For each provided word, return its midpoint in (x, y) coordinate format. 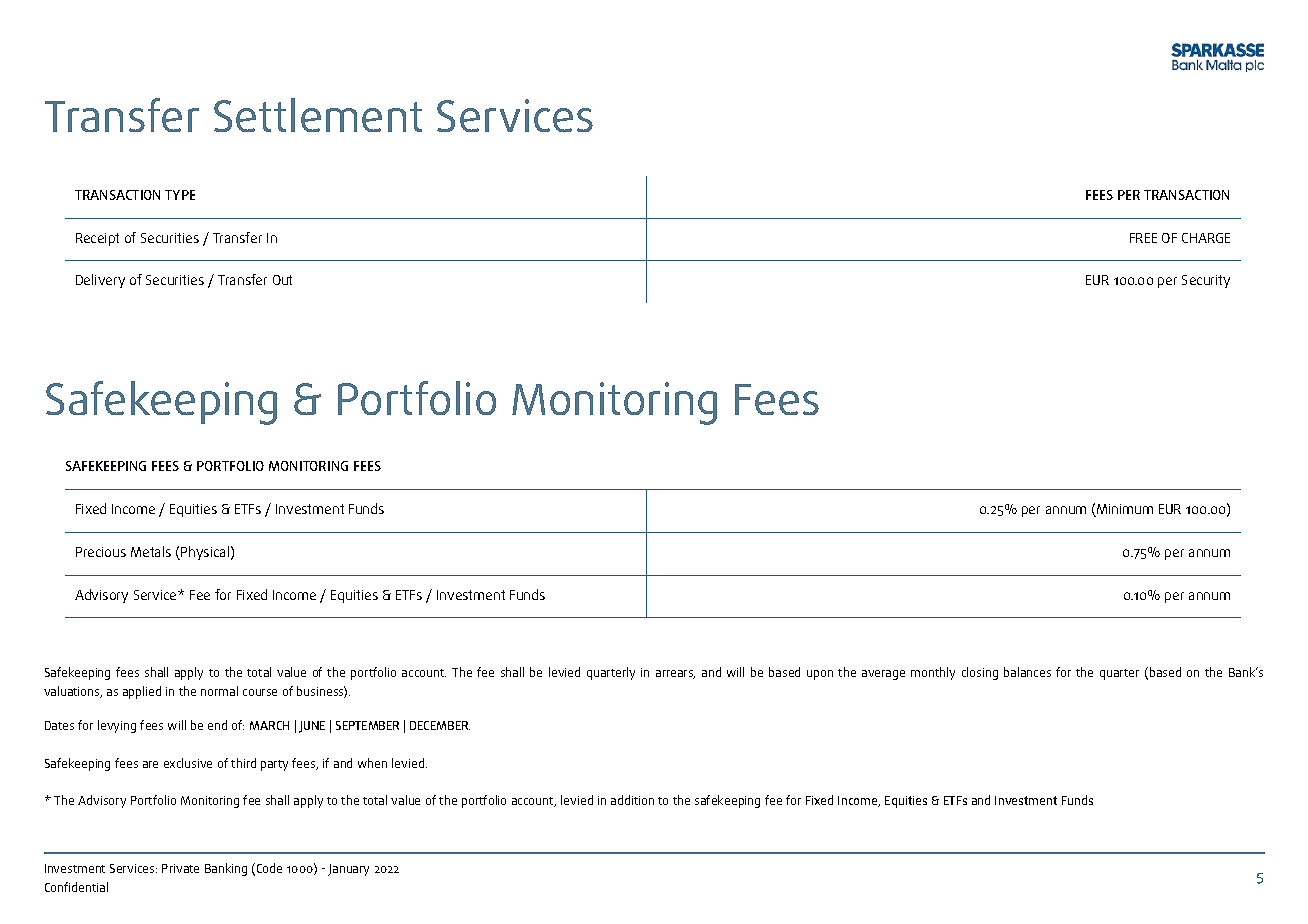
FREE (1143, 238)
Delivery (100, 281)
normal (219, 691)
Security (1206, 281)
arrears (675, 674)
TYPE (180, 195)
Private (180, 868)
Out (282, 280)
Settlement (318, 115)
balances (1027, 672)
